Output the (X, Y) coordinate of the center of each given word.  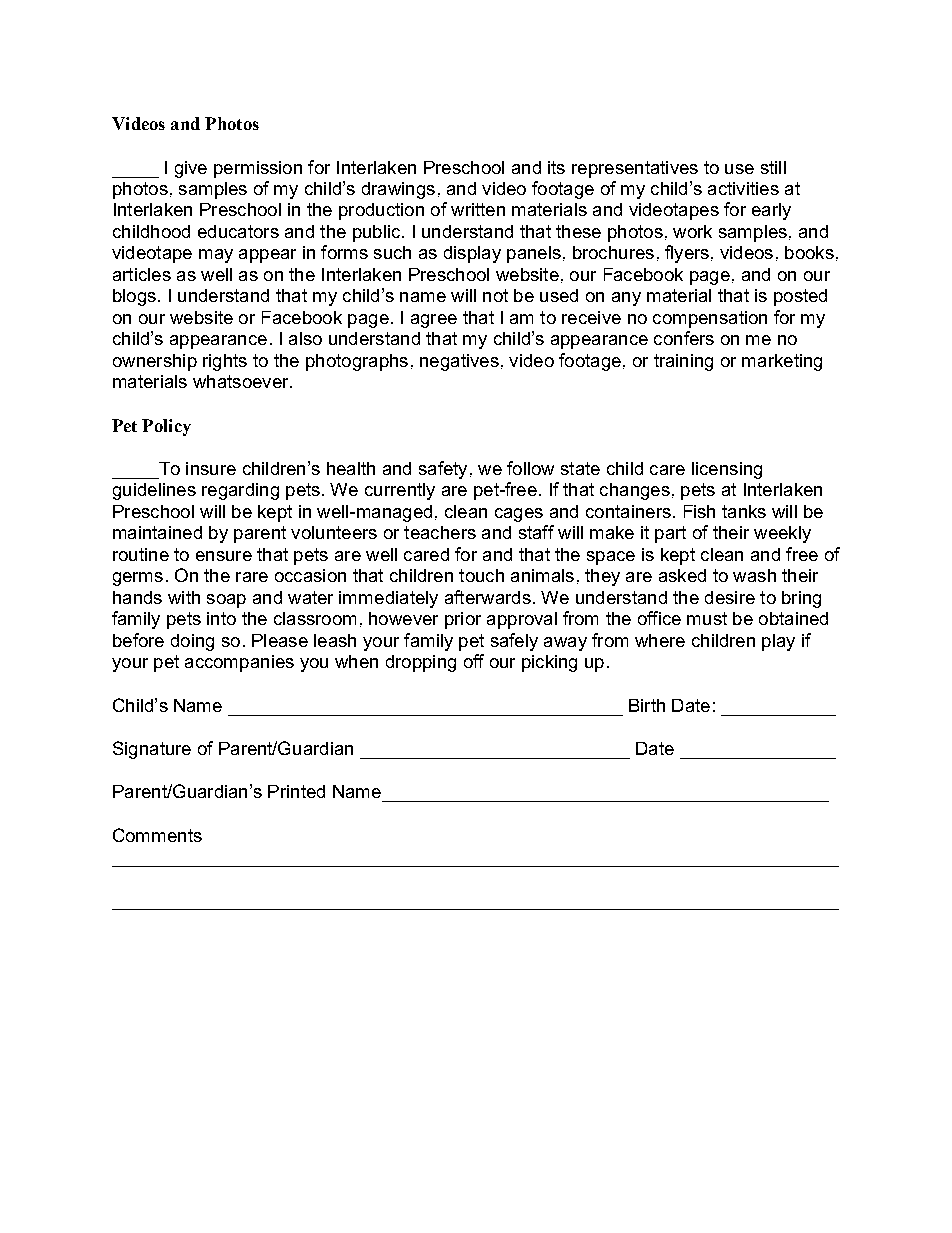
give (191, 169)
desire (730, 597)
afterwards (488, 597)
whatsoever (242, 381)
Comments (157, 835)
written (478, 209)
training (683, 362)
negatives (459, 362)
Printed (296, 791)
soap (226, 601)
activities (743, 188)
